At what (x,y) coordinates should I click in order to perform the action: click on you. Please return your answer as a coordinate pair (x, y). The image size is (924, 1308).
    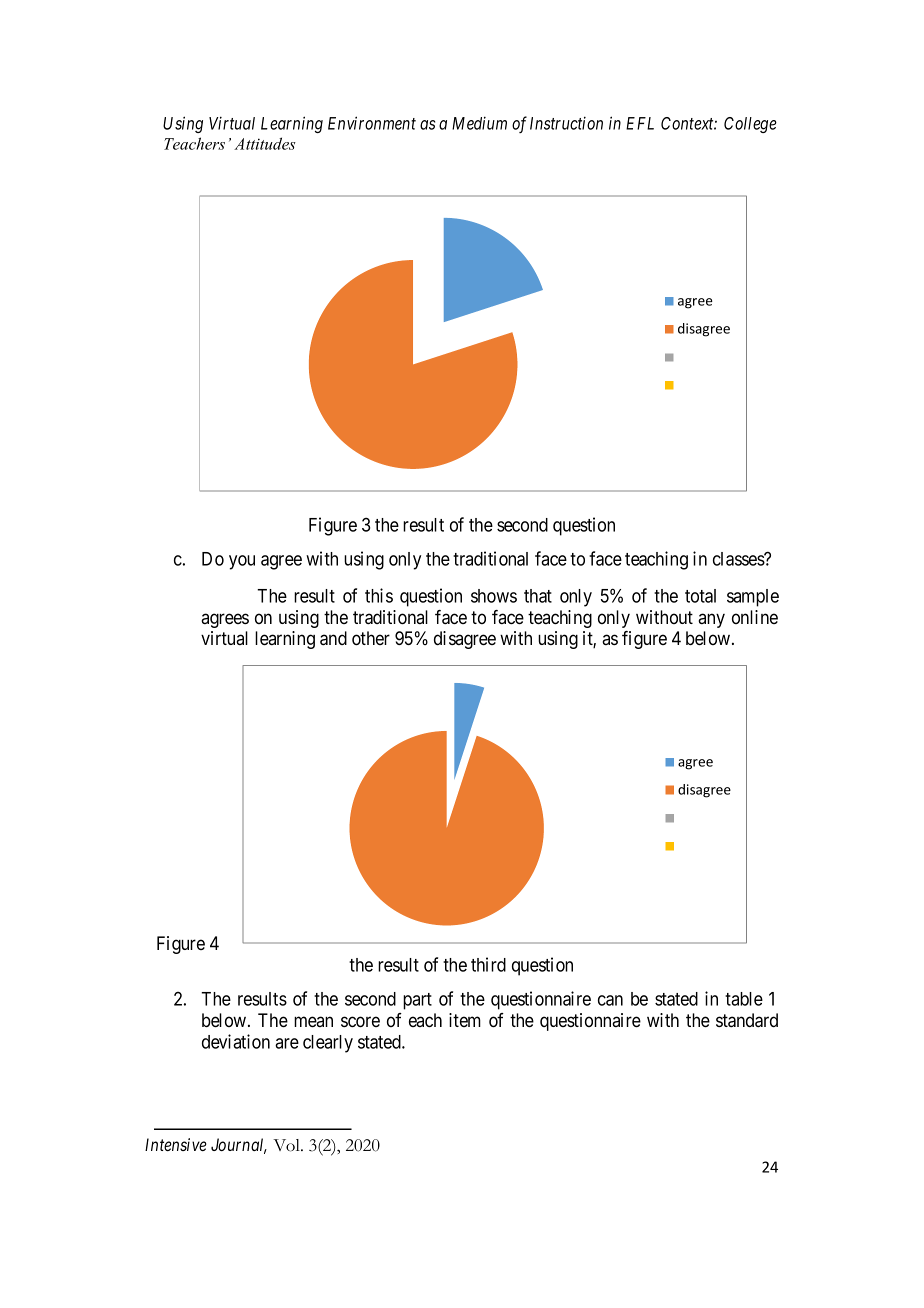
    Looking at the image, I should click on (242, 562).
